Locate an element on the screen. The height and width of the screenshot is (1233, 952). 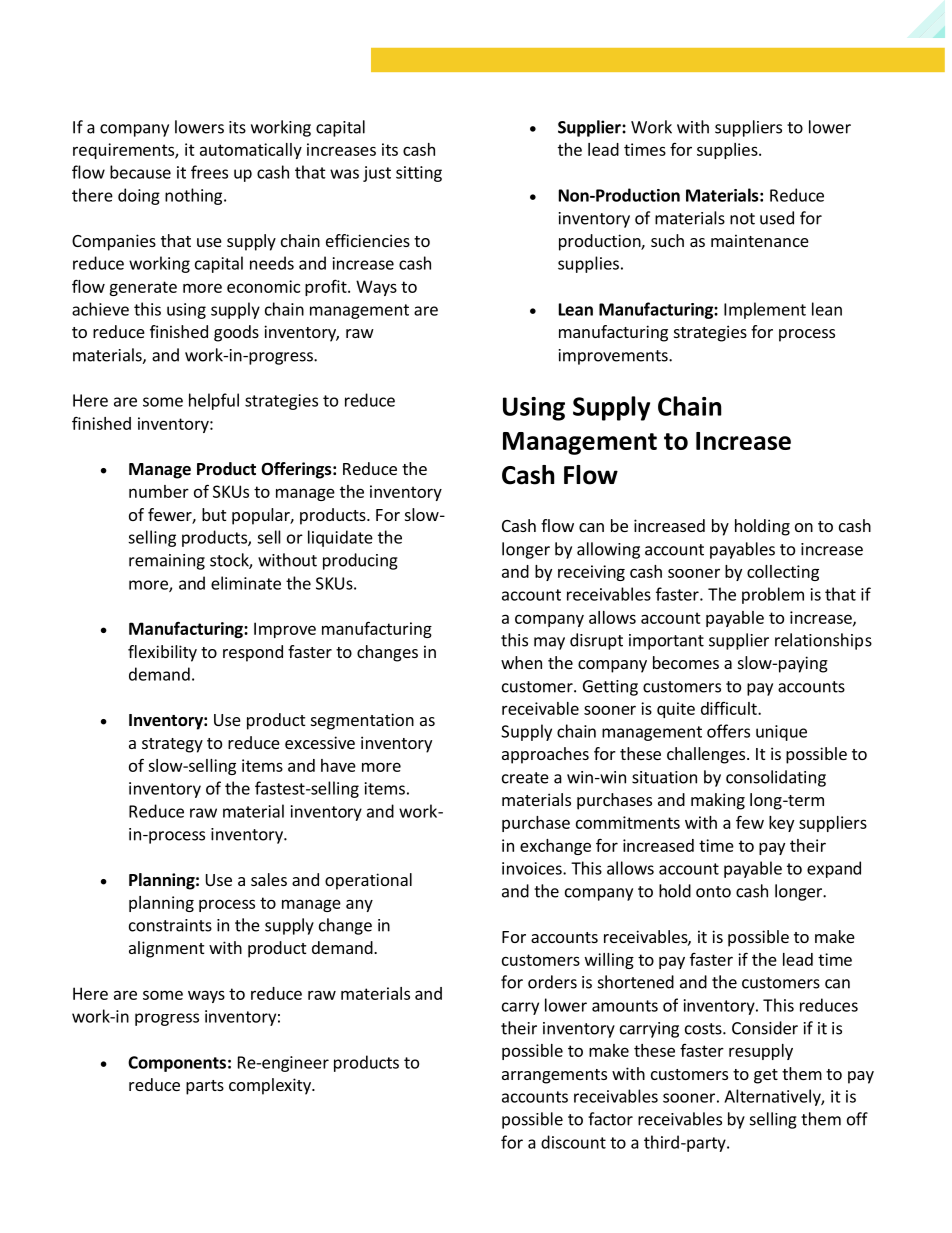
create is located at coordinates (525, 778).
